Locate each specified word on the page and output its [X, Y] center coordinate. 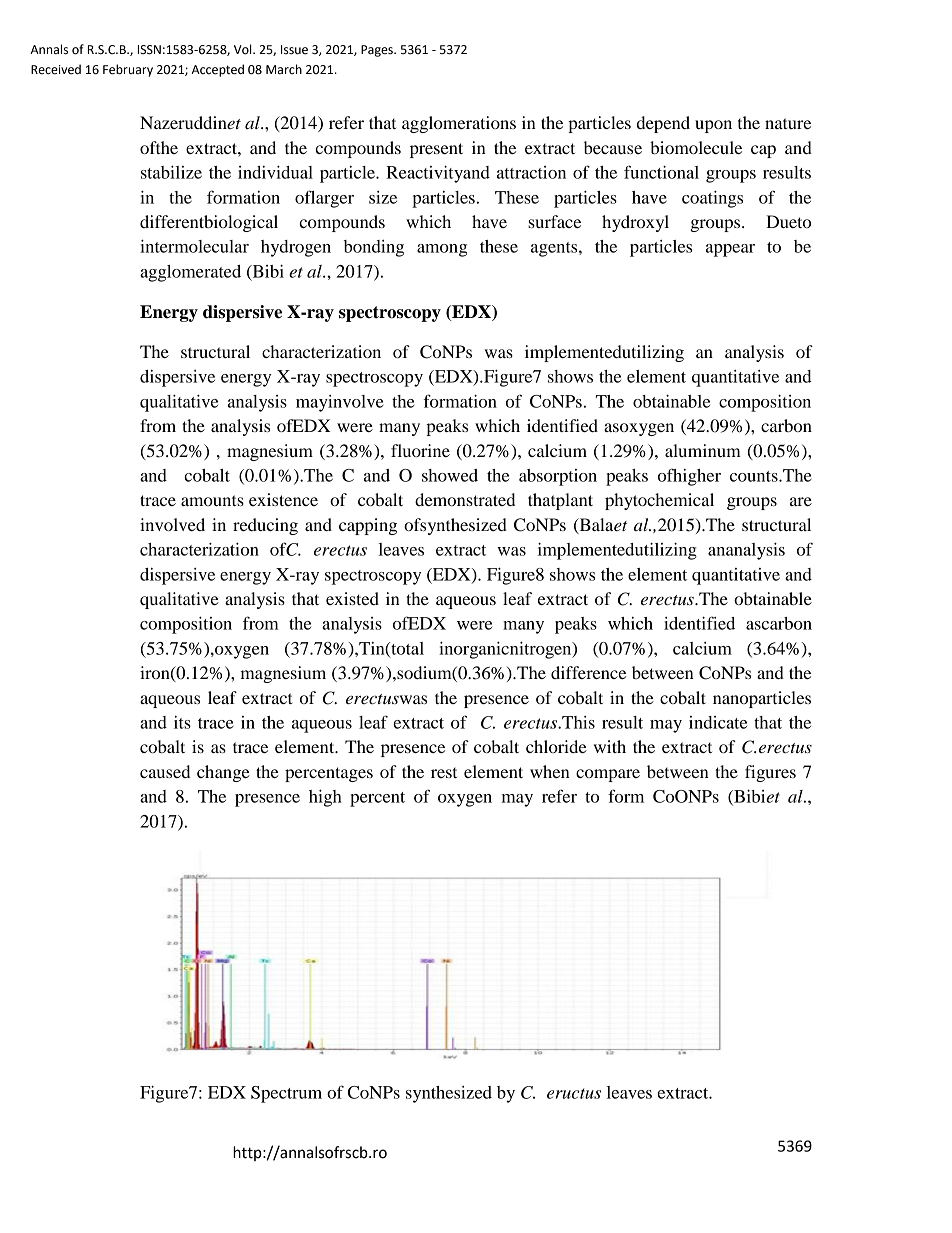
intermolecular [194, 246]
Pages [378, 51]
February [128, 70]
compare [608, 775]
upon [713, 126]
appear [730, 250]
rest [444, 773]
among [442, 250]
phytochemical [659, 501]
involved [172, 524]
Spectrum [286, 1094]
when [550, 771]
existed [352, 598]
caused [165, 771]
